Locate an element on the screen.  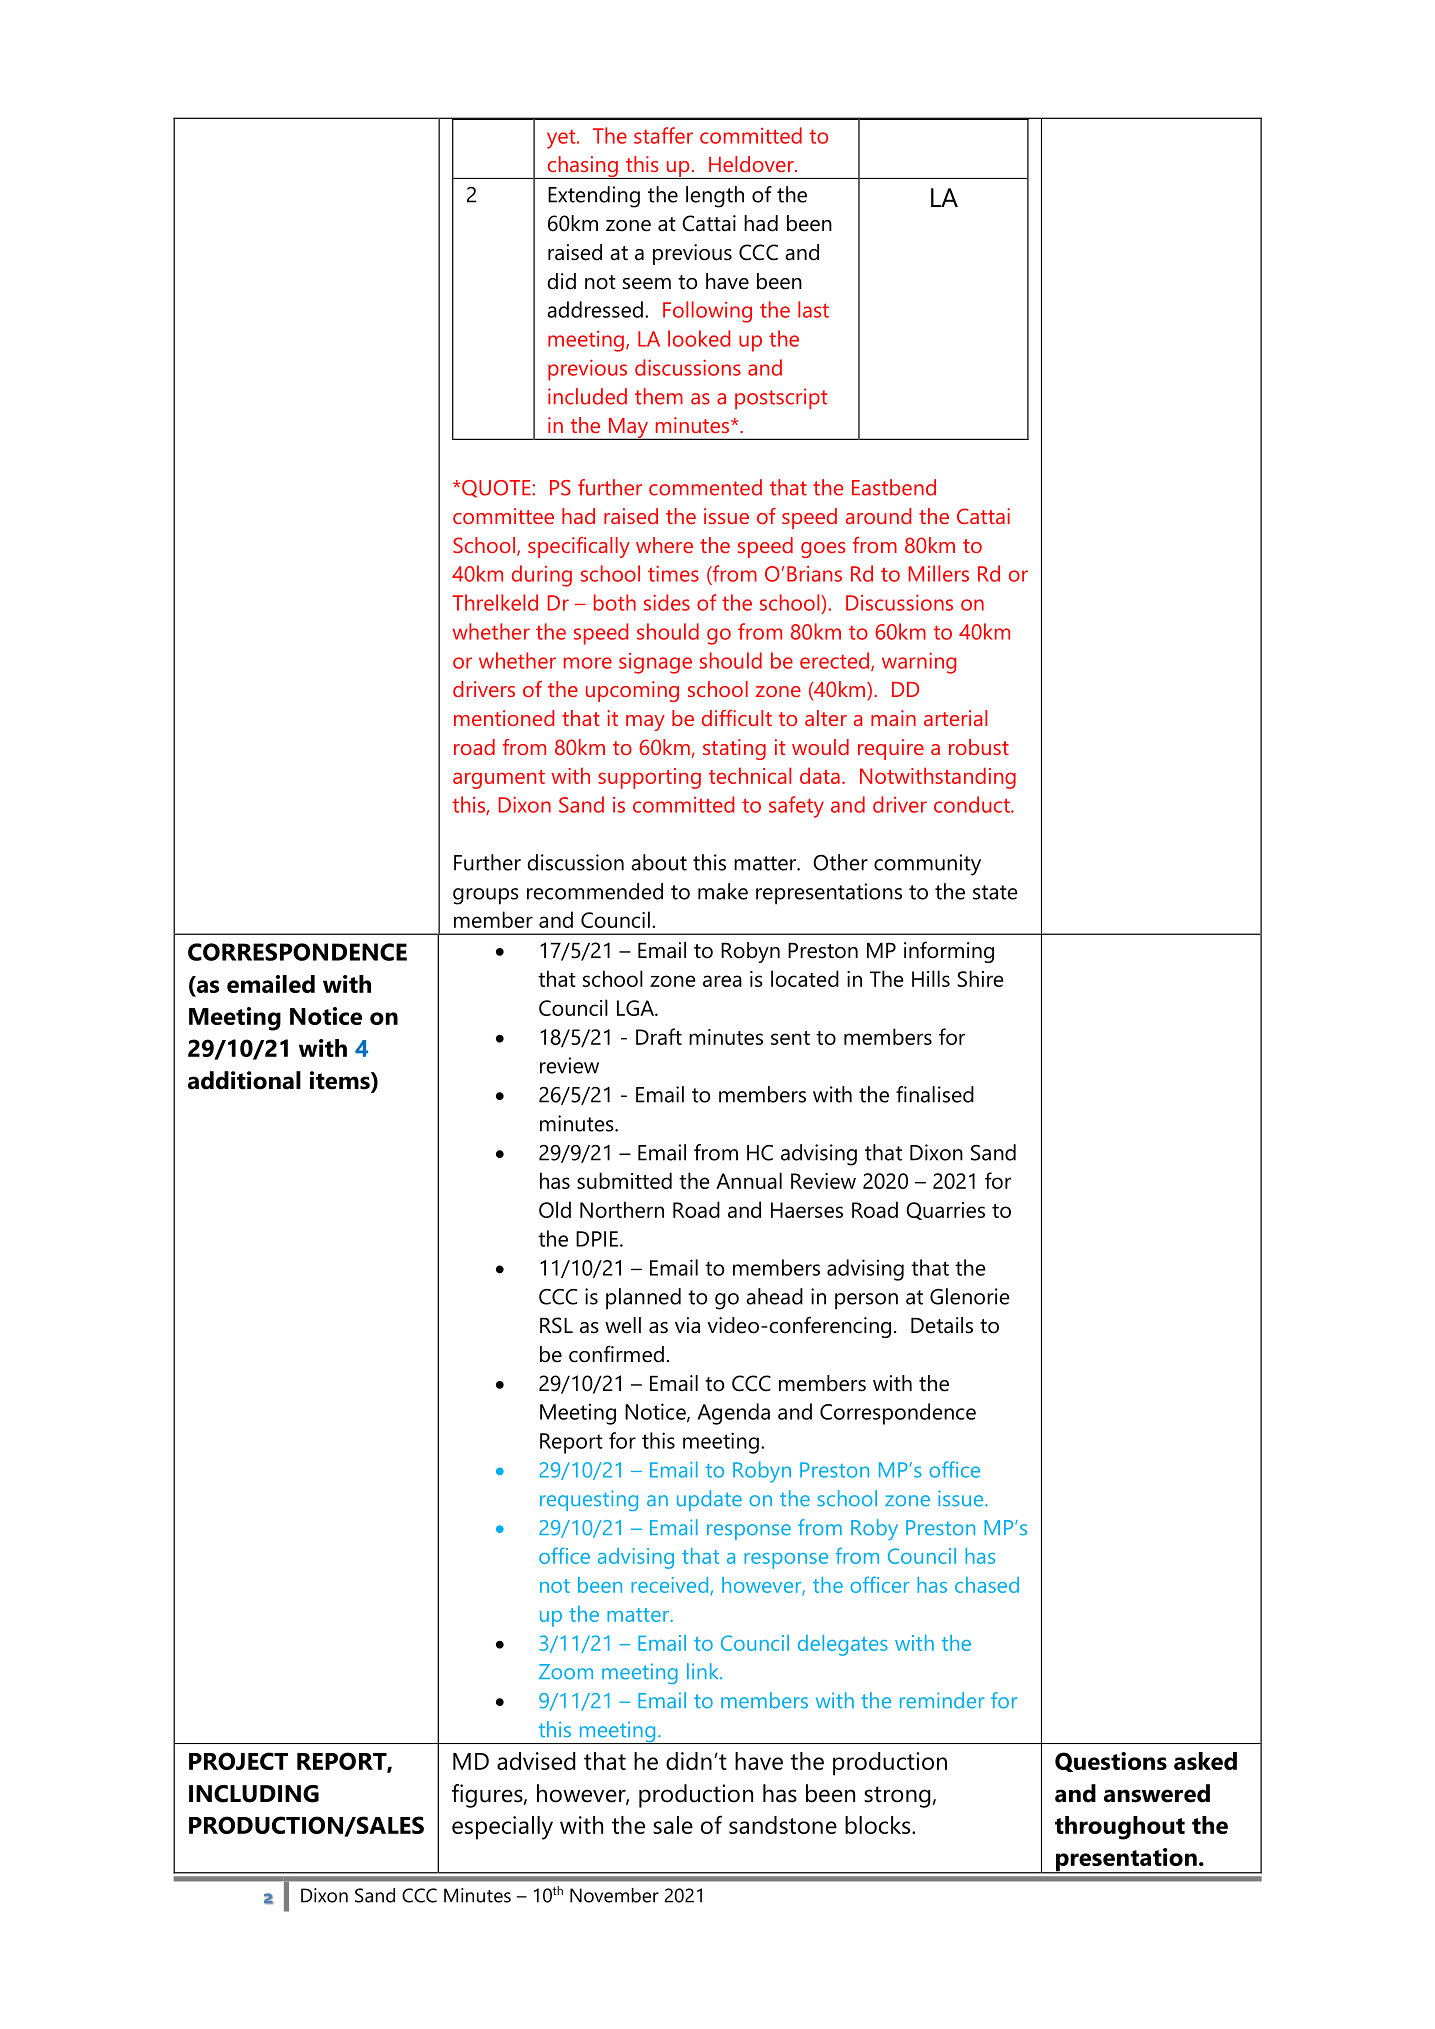
robust is located at coordinates (979, 747).
